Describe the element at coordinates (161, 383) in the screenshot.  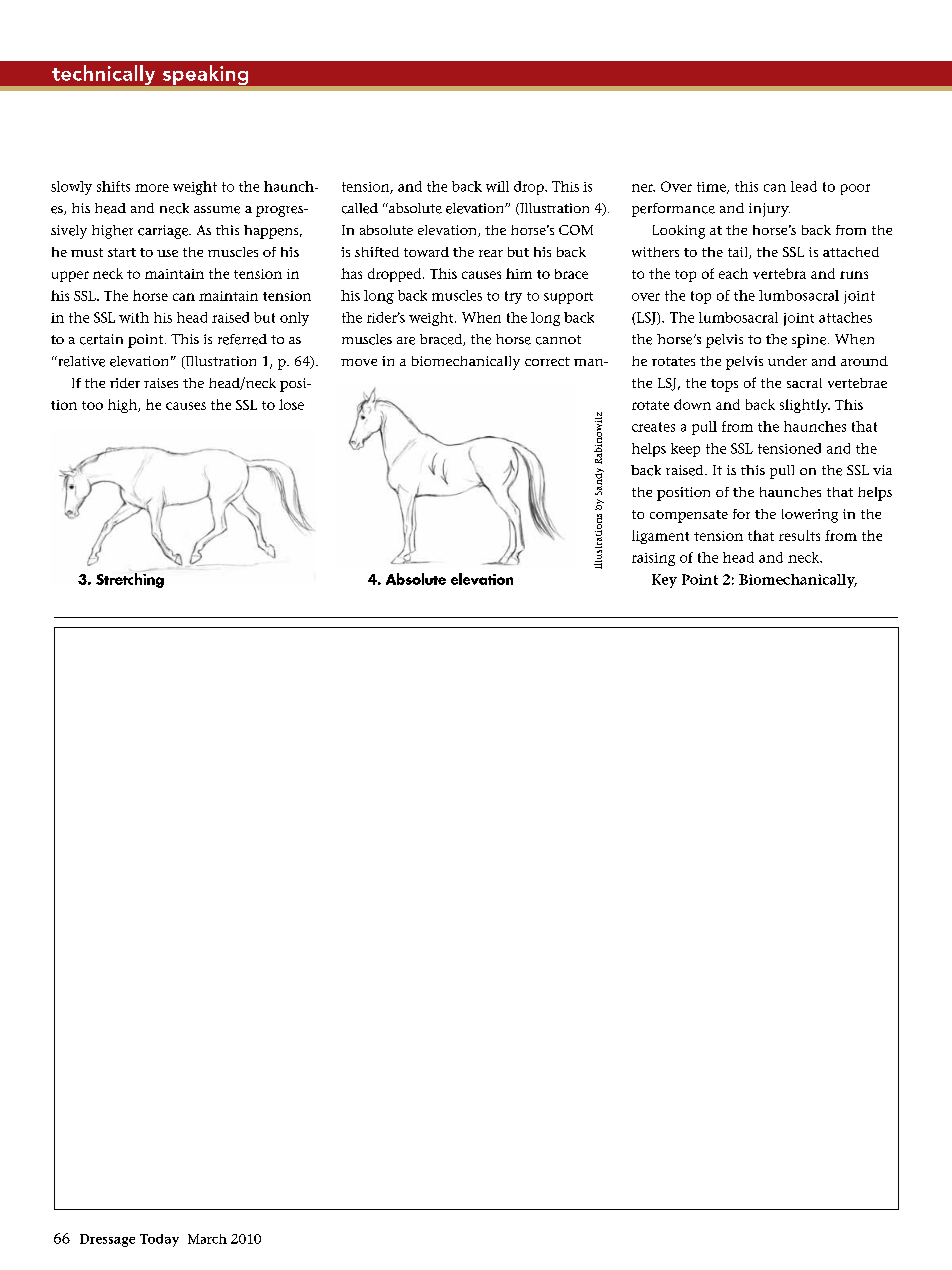
I see `raises` at that location.
